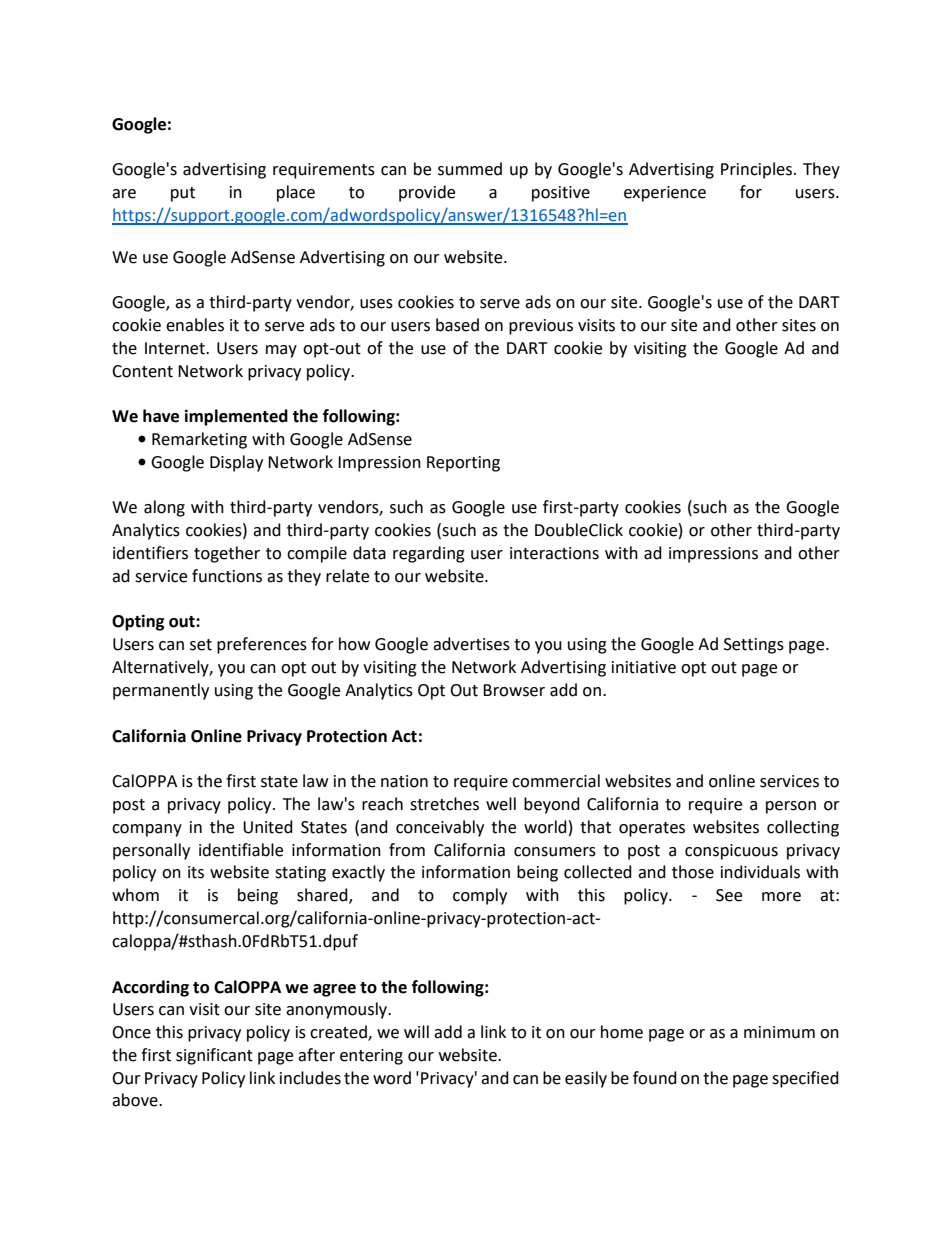 The width and height of the document is (952, 1233). Describe the element at coordinates (655, 1078) in the document. I see `found` at that location.
